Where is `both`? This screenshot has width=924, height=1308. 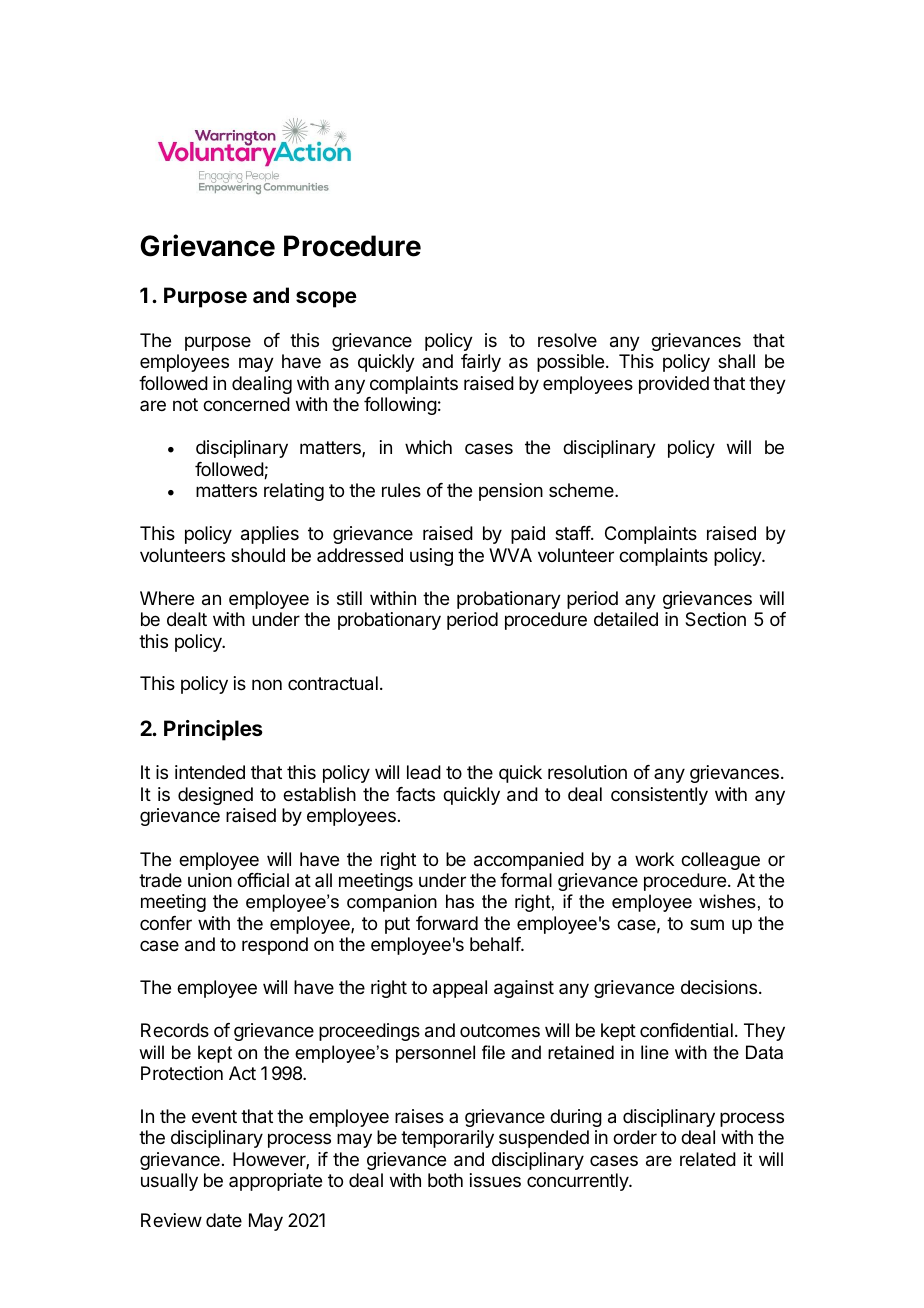 both is located at coordinates (445, 1180).
